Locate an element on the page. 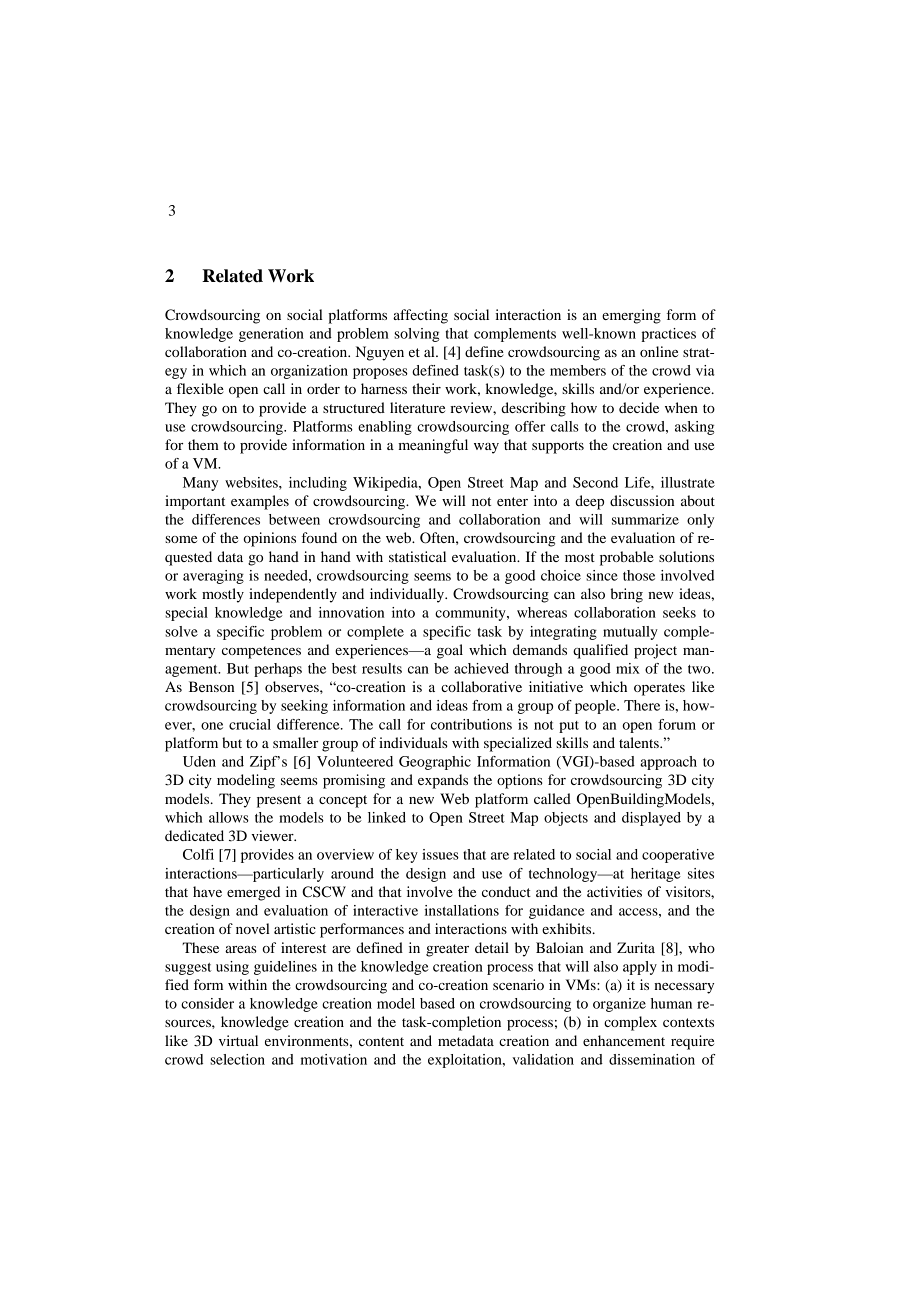  Benson is located at coordinates (211, 686).
